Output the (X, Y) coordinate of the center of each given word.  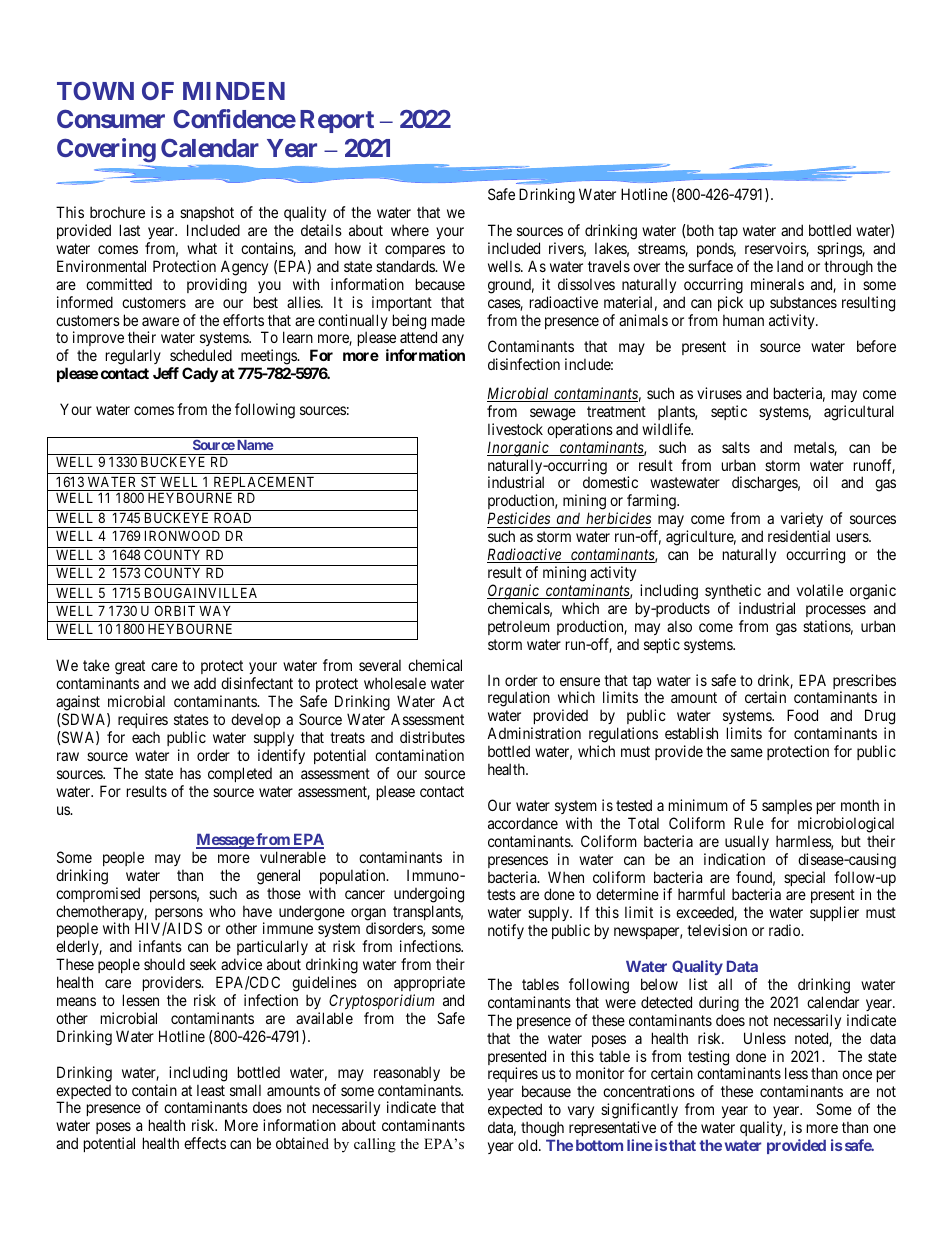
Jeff (166, 373)
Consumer (111, 118)
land (790, 266)
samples (787, 806)
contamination (419, 755)
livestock (515, 429)
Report (337, 121)
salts (736, 447)
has (190, 773)
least (211, 1090)
